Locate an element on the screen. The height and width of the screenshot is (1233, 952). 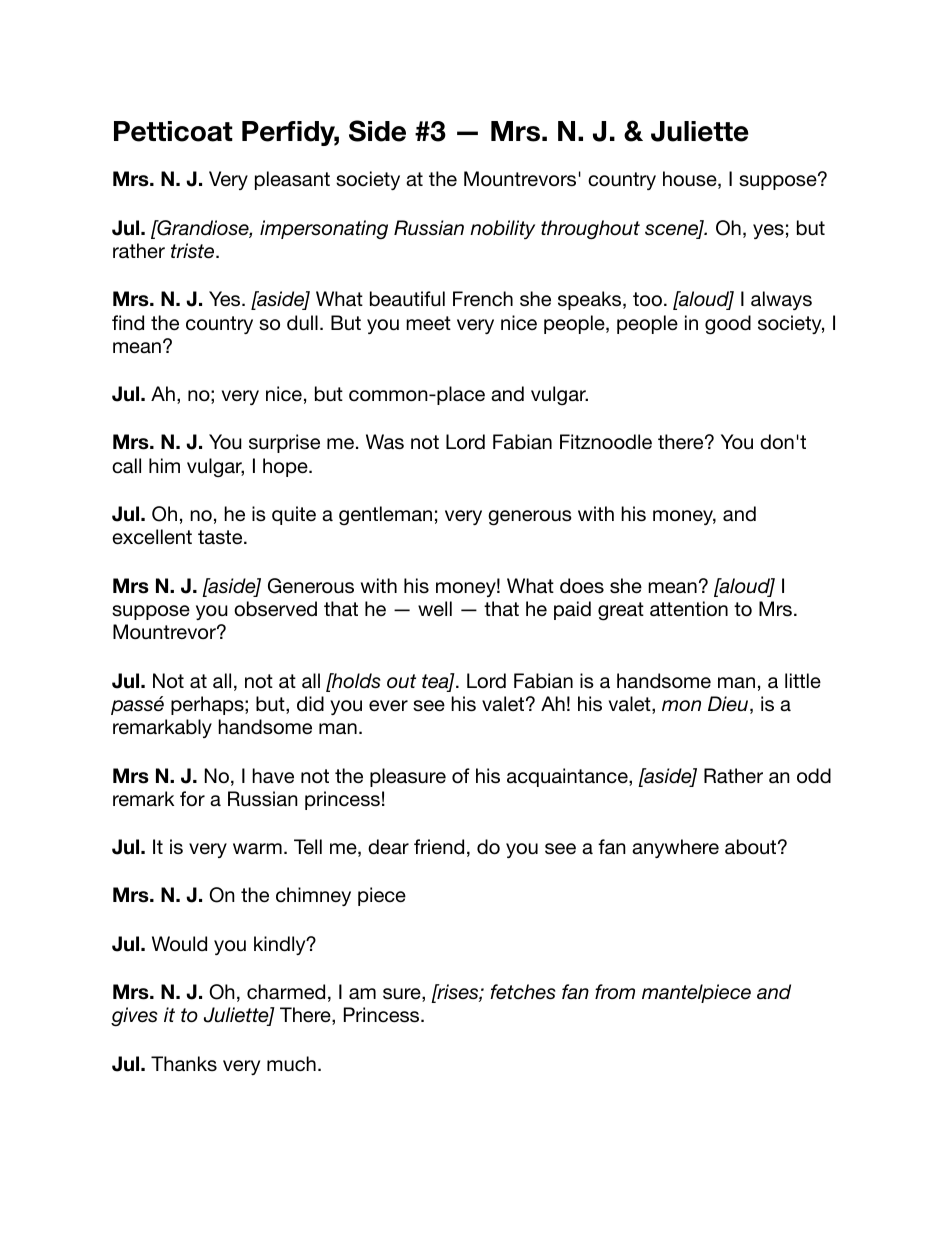
Thanks is located at coordinates (184, 1063).
